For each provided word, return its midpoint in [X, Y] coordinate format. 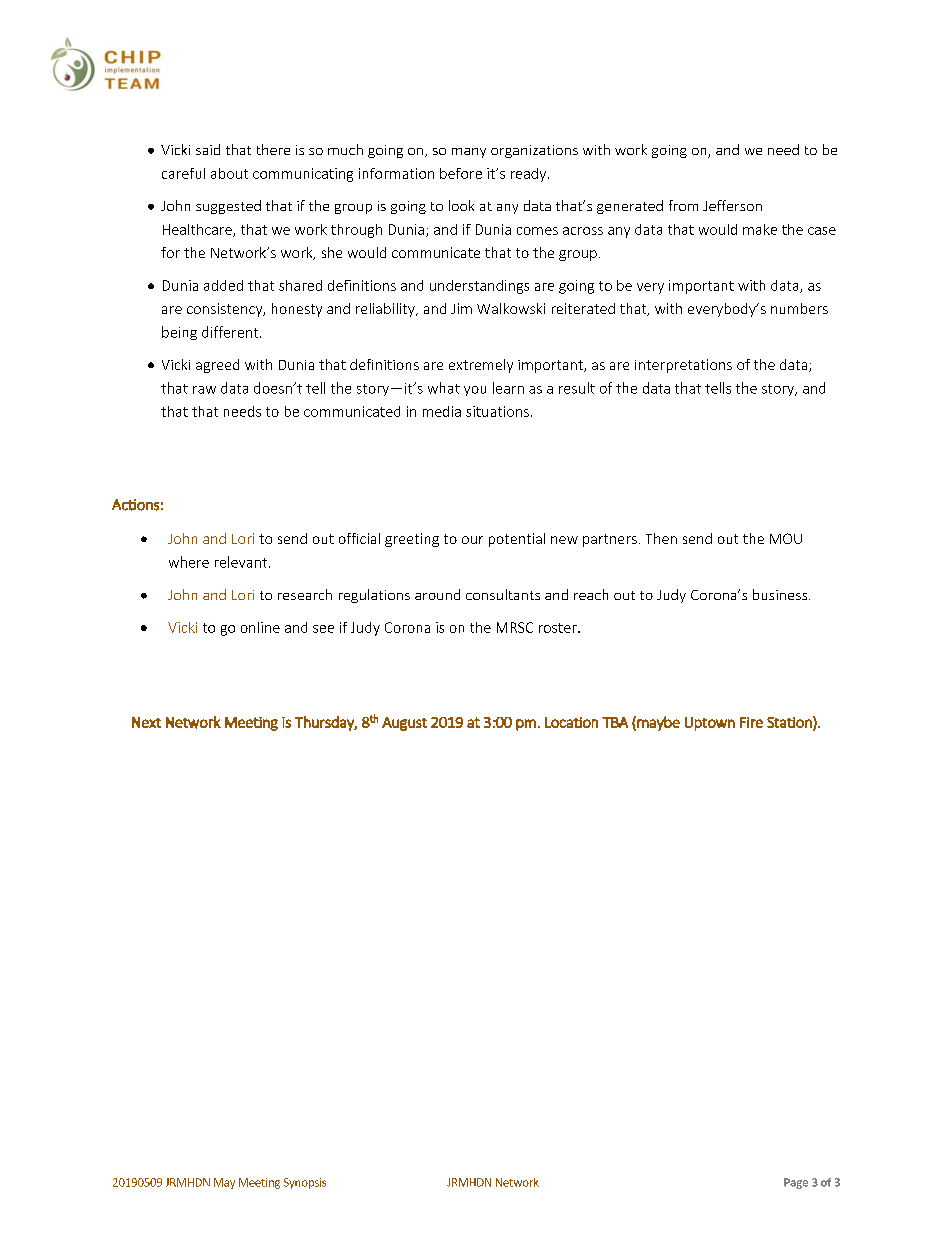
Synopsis [305, 1183]
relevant [241, 562]
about [229, 173]
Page [796, 1183]
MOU [786, 538]
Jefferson [732, 205]
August [404, 724]
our [472, 540]
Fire [751, 722]
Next [146, 722]
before [461, 173]
